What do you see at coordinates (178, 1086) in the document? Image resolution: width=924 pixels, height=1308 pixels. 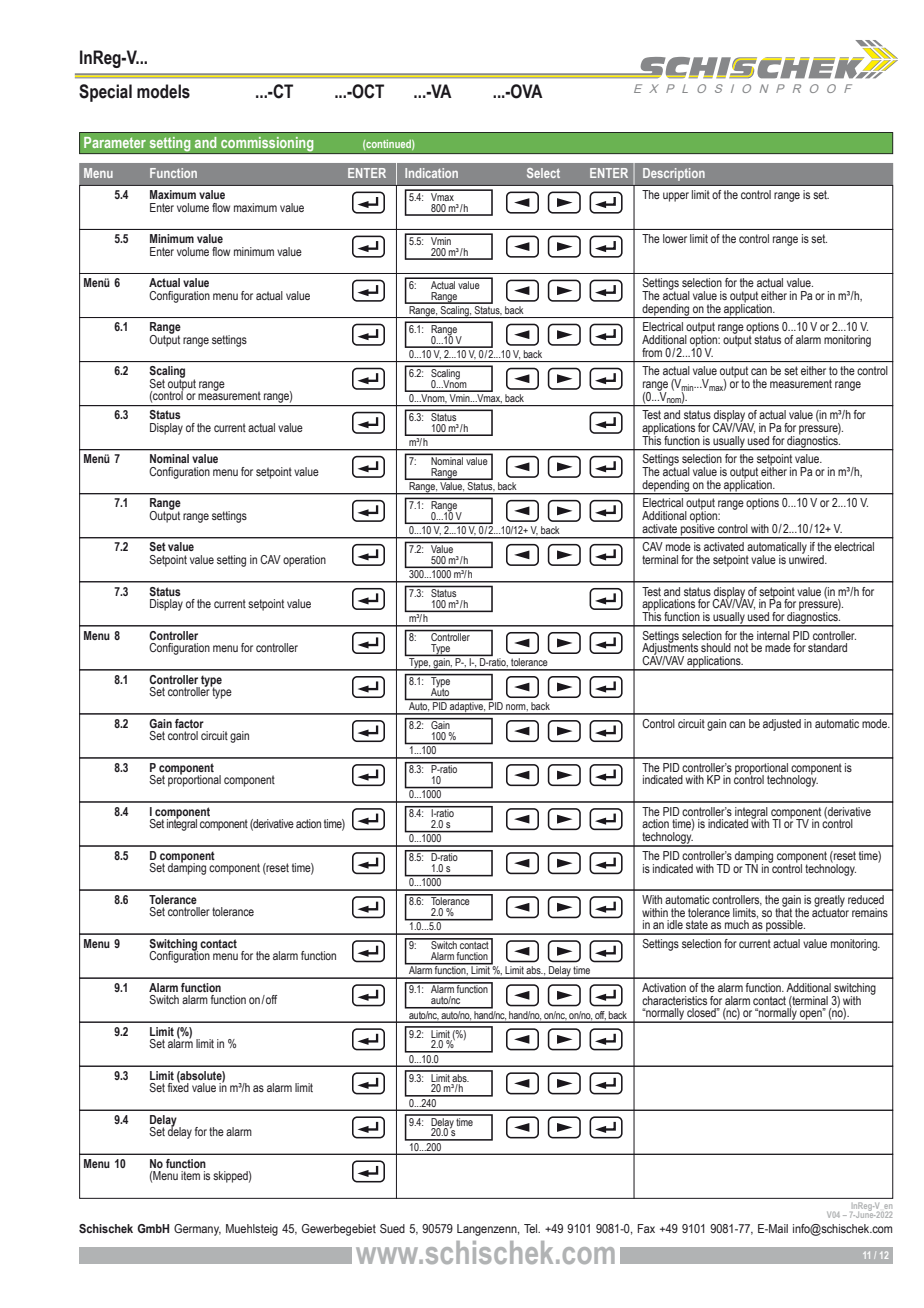 I see `fixed` at bounding box center [178, 1086].
